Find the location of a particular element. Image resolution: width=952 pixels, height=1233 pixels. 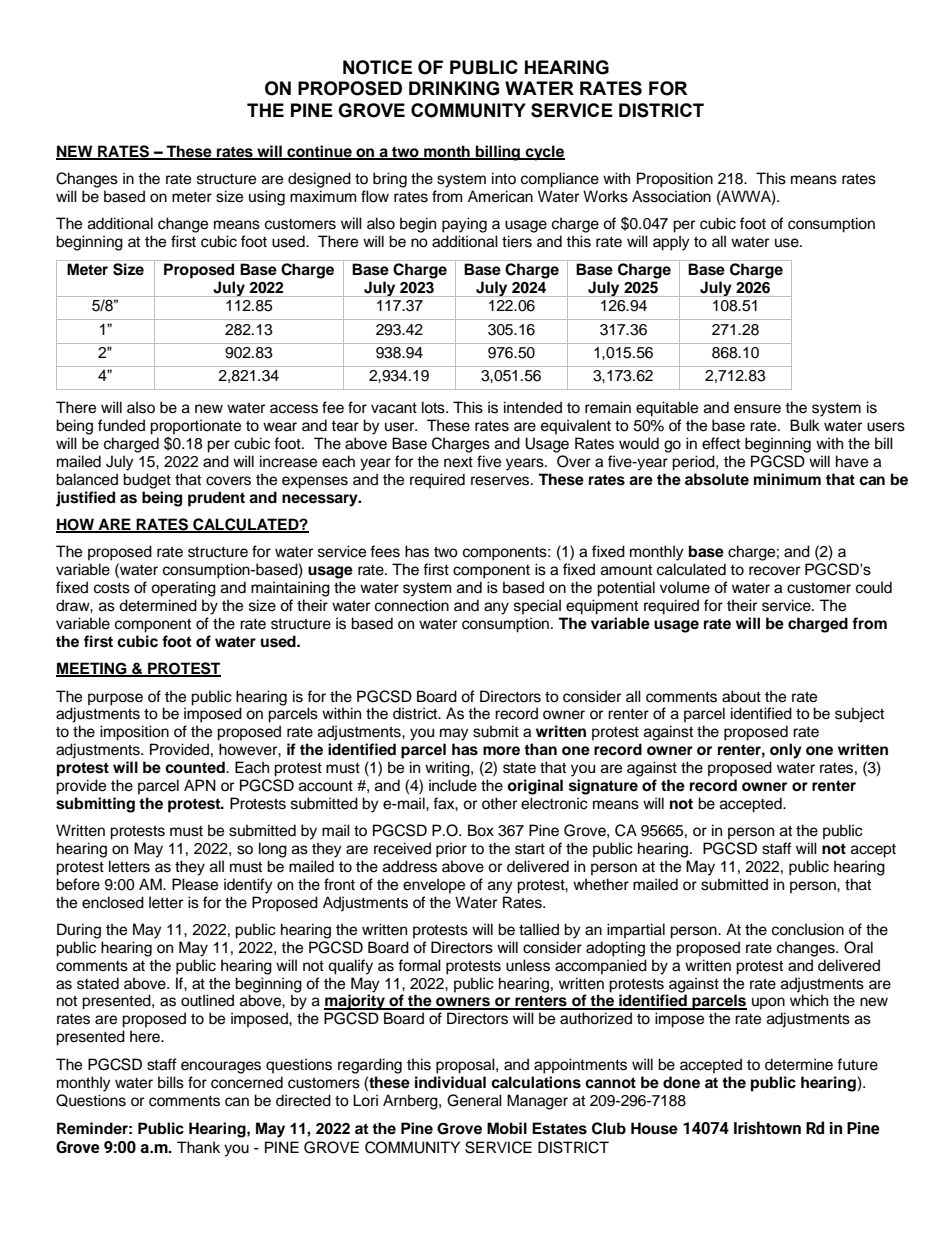

special is located at coordinates (537, 607).
